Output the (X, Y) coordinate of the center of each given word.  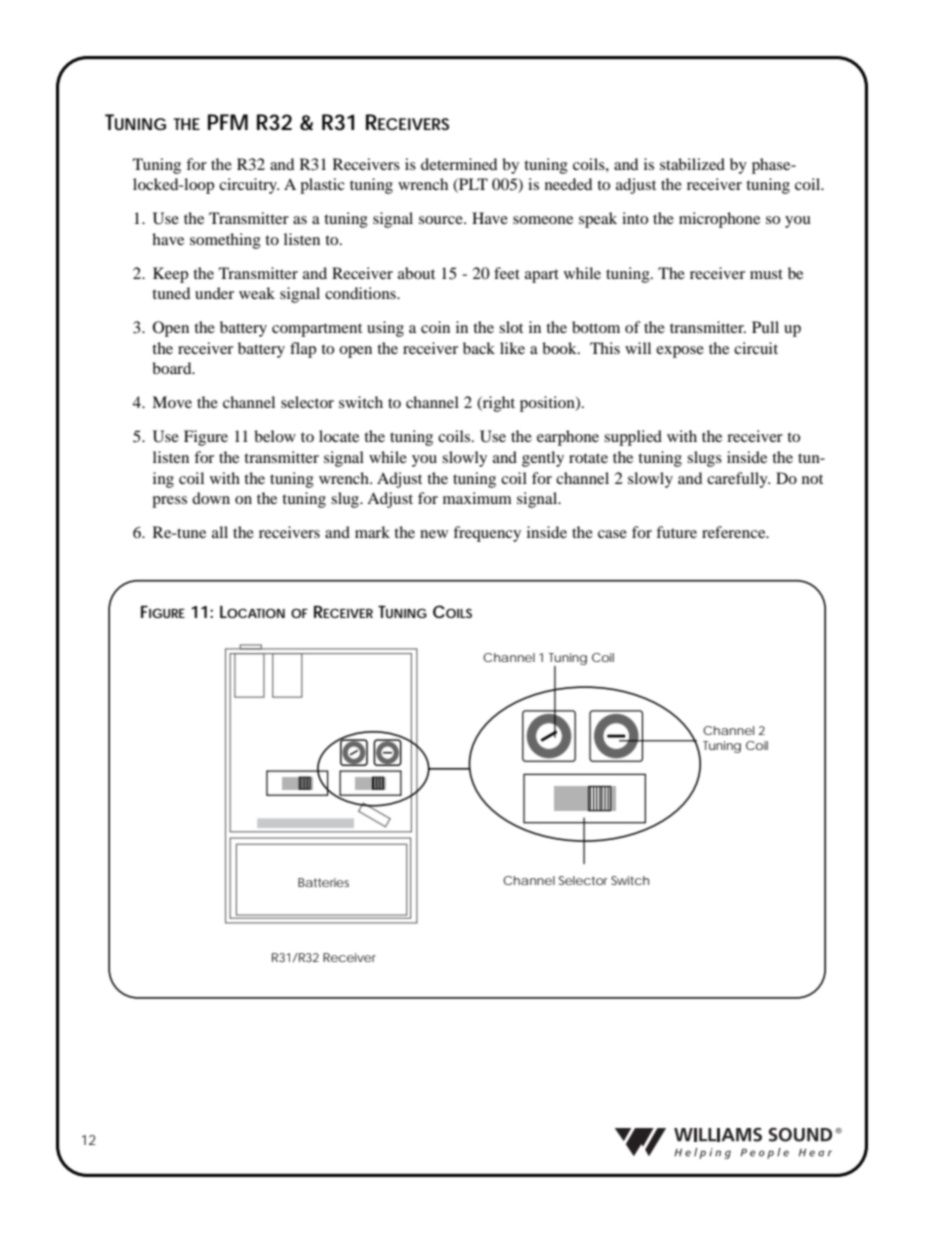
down (211, 498)
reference (735, 532)
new (434, 534)
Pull (765, 327)
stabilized (692, 164)
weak (257, 293)
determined (459, 164)
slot (511, 327)
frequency (487, 534)
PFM (228, 122)
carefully (738, 480)
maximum (477, 498)
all (220, 532)
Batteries (323, 882)
